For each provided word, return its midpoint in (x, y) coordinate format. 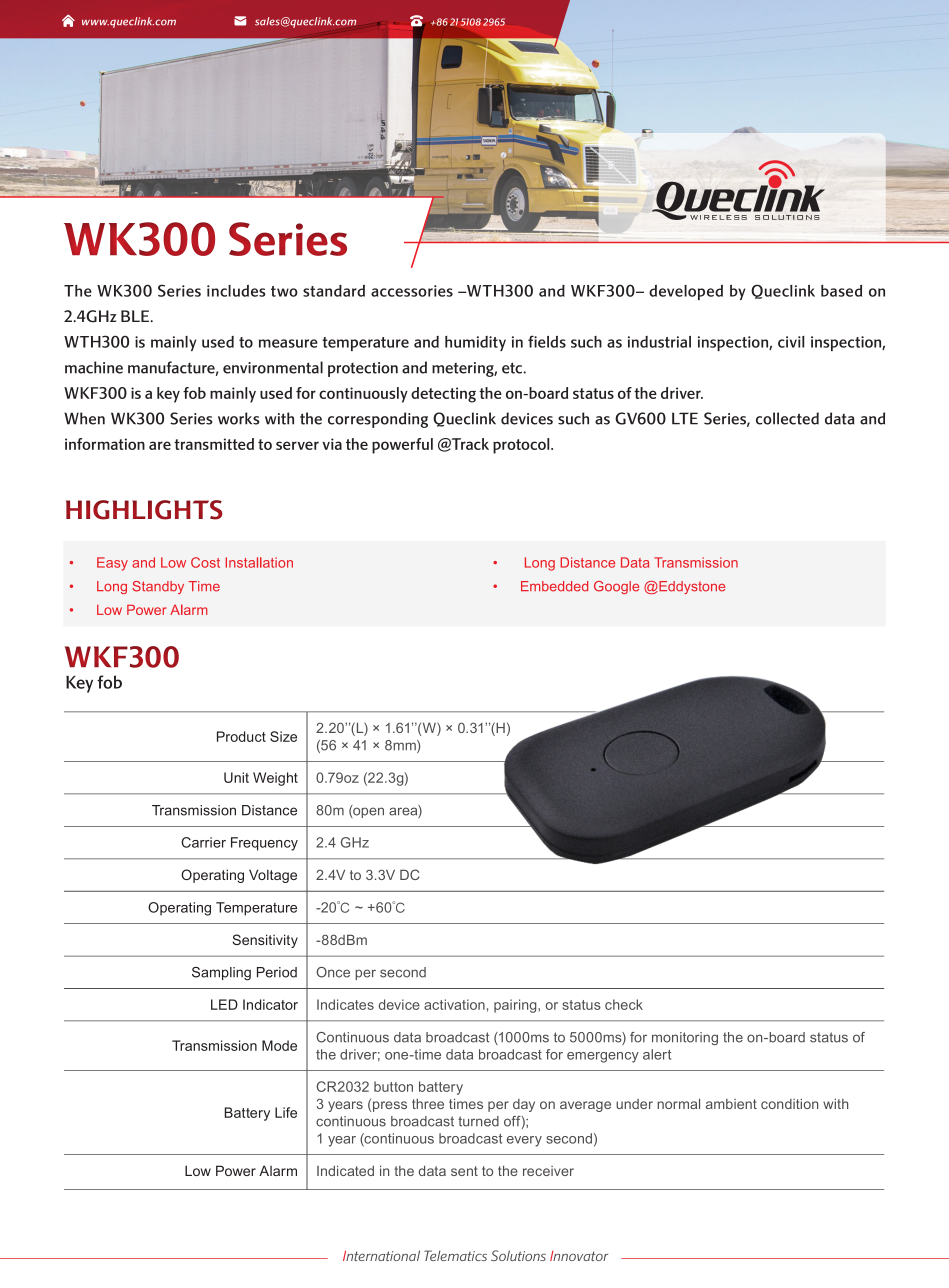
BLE (136, 316)
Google (616, 587)
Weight (275, 779)
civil (791, 342)
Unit (236, 777)
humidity (475, 343)
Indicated (345, 1171)
